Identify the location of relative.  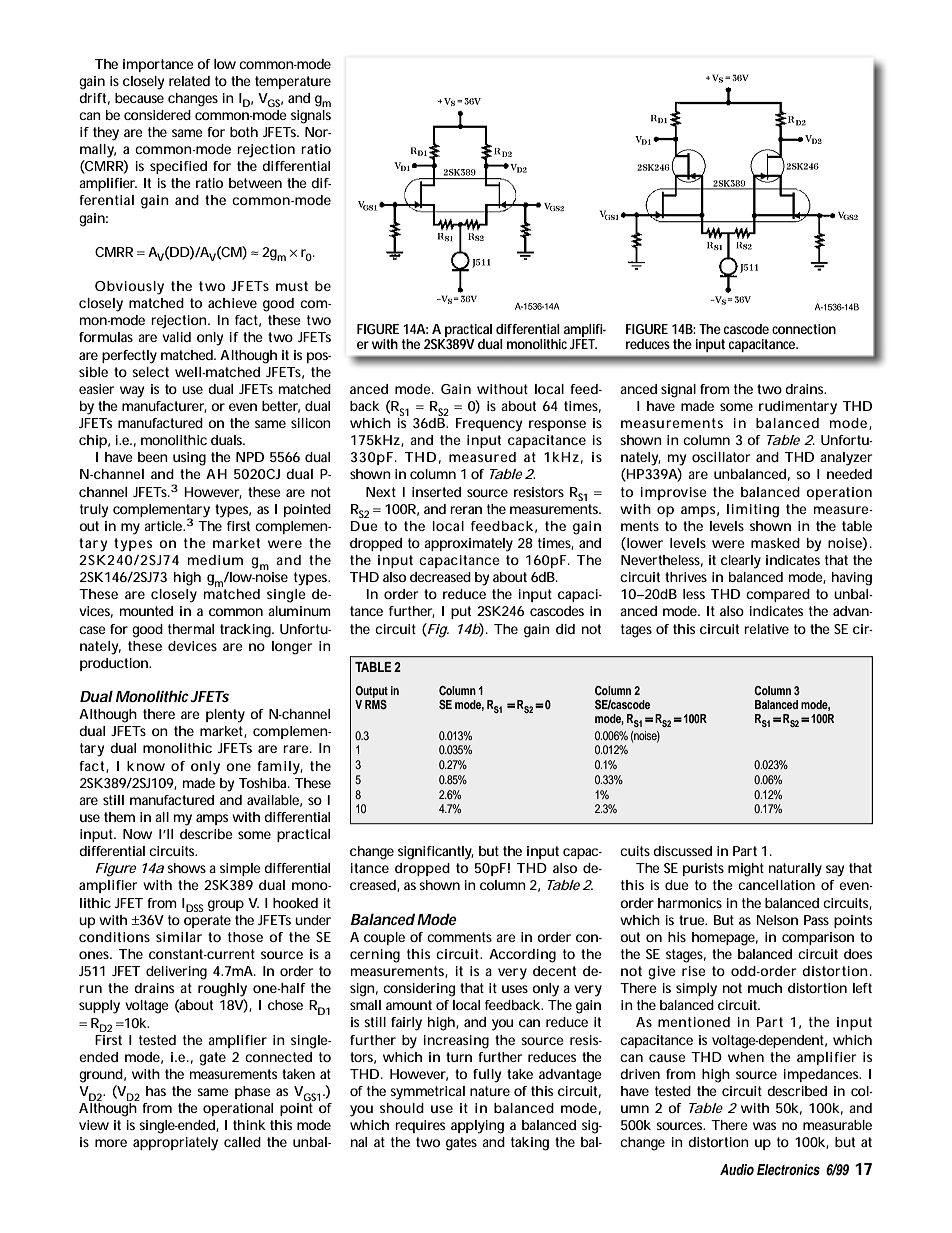
(766, 629).
